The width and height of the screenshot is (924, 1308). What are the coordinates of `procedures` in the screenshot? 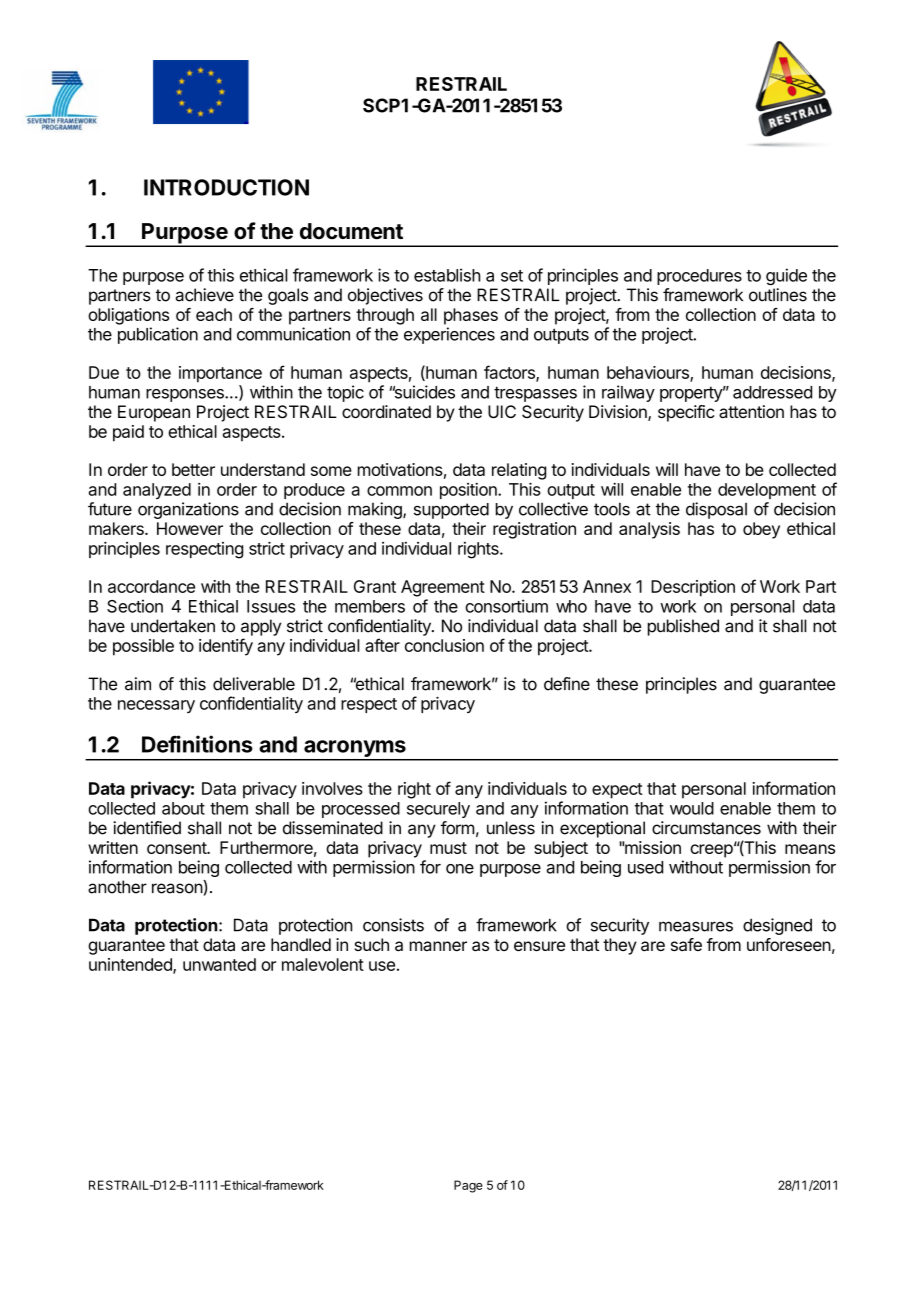 It's located at (699, 277).
